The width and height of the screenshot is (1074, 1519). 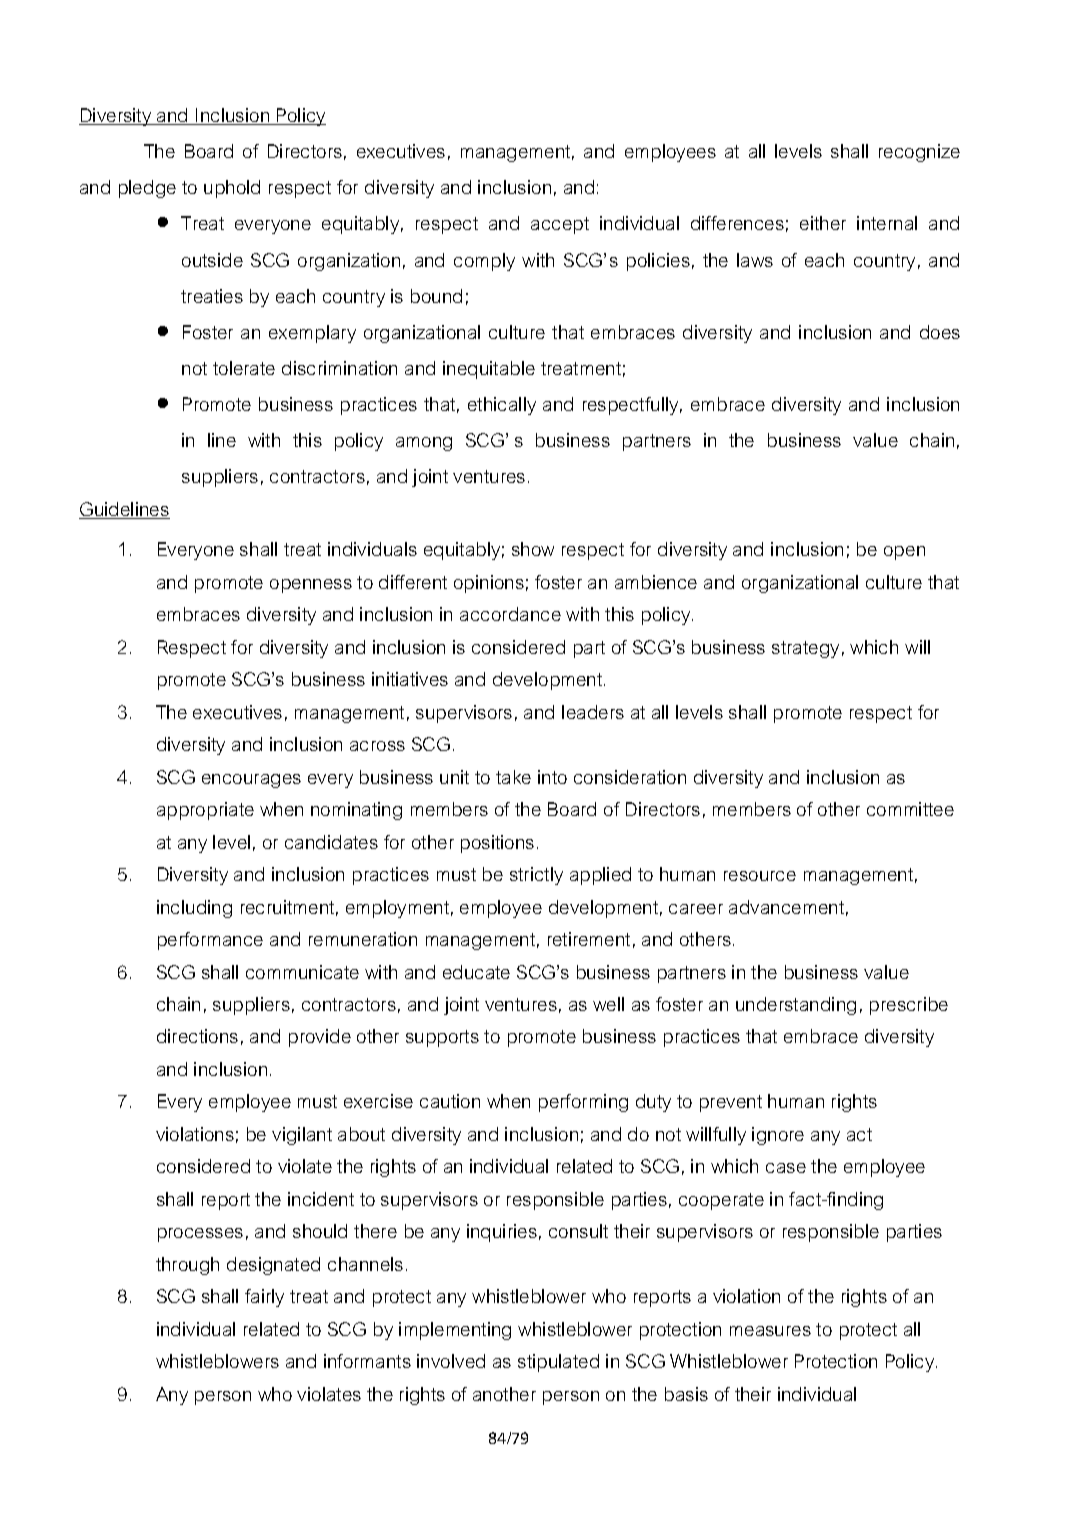 I want to click on stipulated, so click(x=558, y=1363).
